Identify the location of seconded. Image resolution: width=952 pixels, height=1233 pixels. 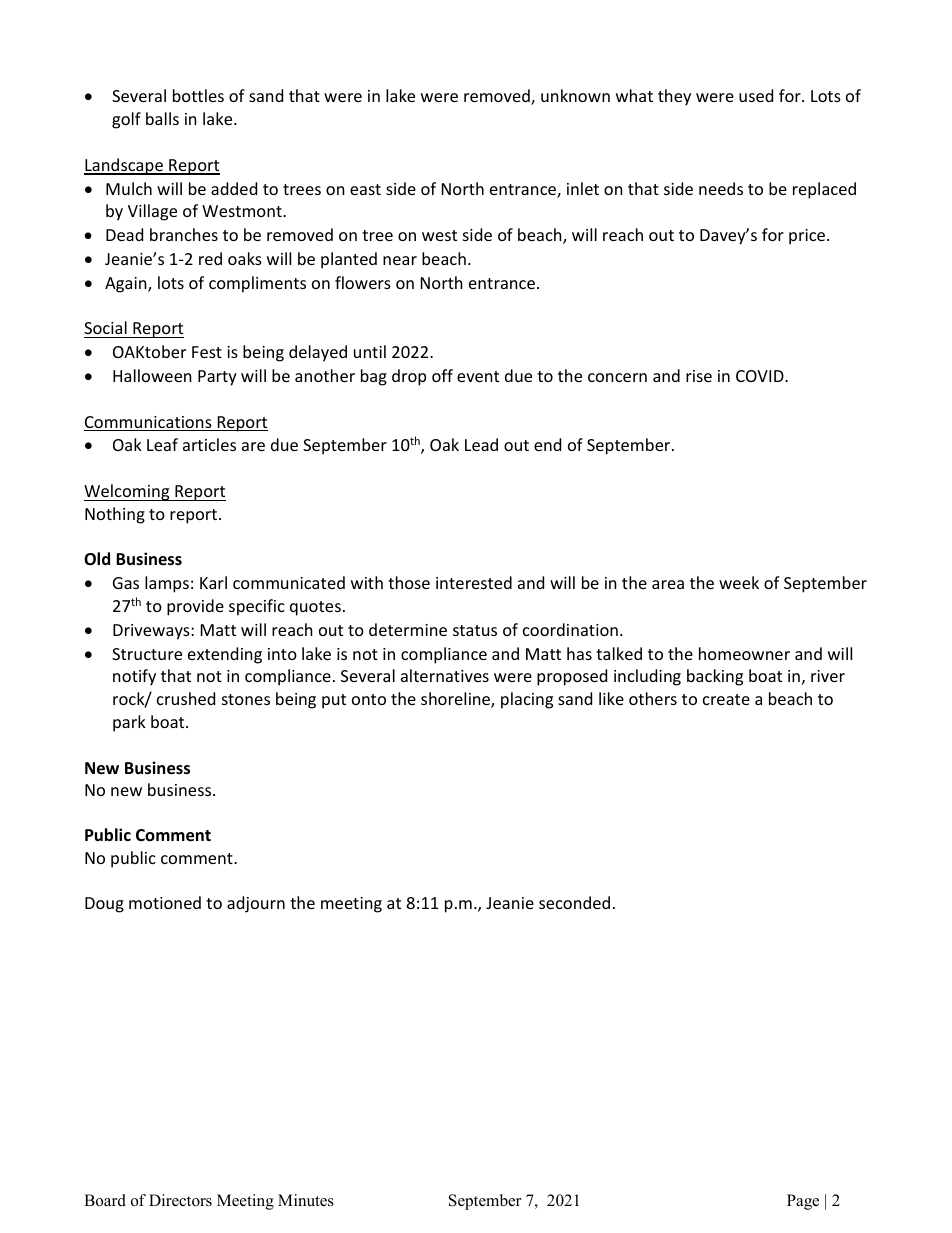
(574, 902).
